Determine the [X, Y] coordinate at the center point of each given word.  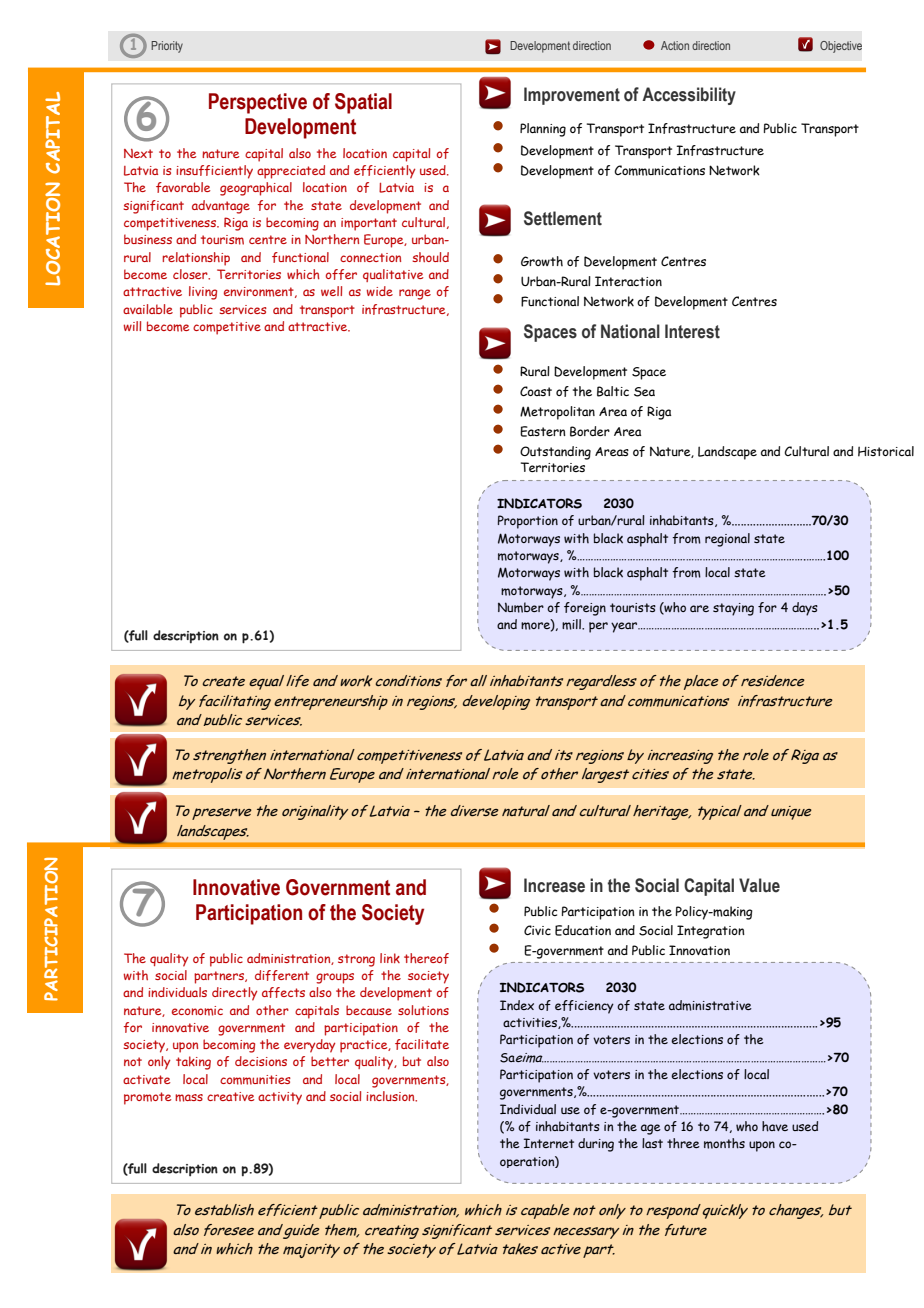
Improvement [572, 96]
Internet [549, 1143]
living [203, 293]
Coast [536, 391]
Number [521, 607]
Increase [554, 885]
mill [573, 624]
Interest [692, 331]
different [282, 975]
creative [230, 1096]
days [805, 609]
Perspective [258, 103]
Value [759, 885]
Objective [841, 47]
